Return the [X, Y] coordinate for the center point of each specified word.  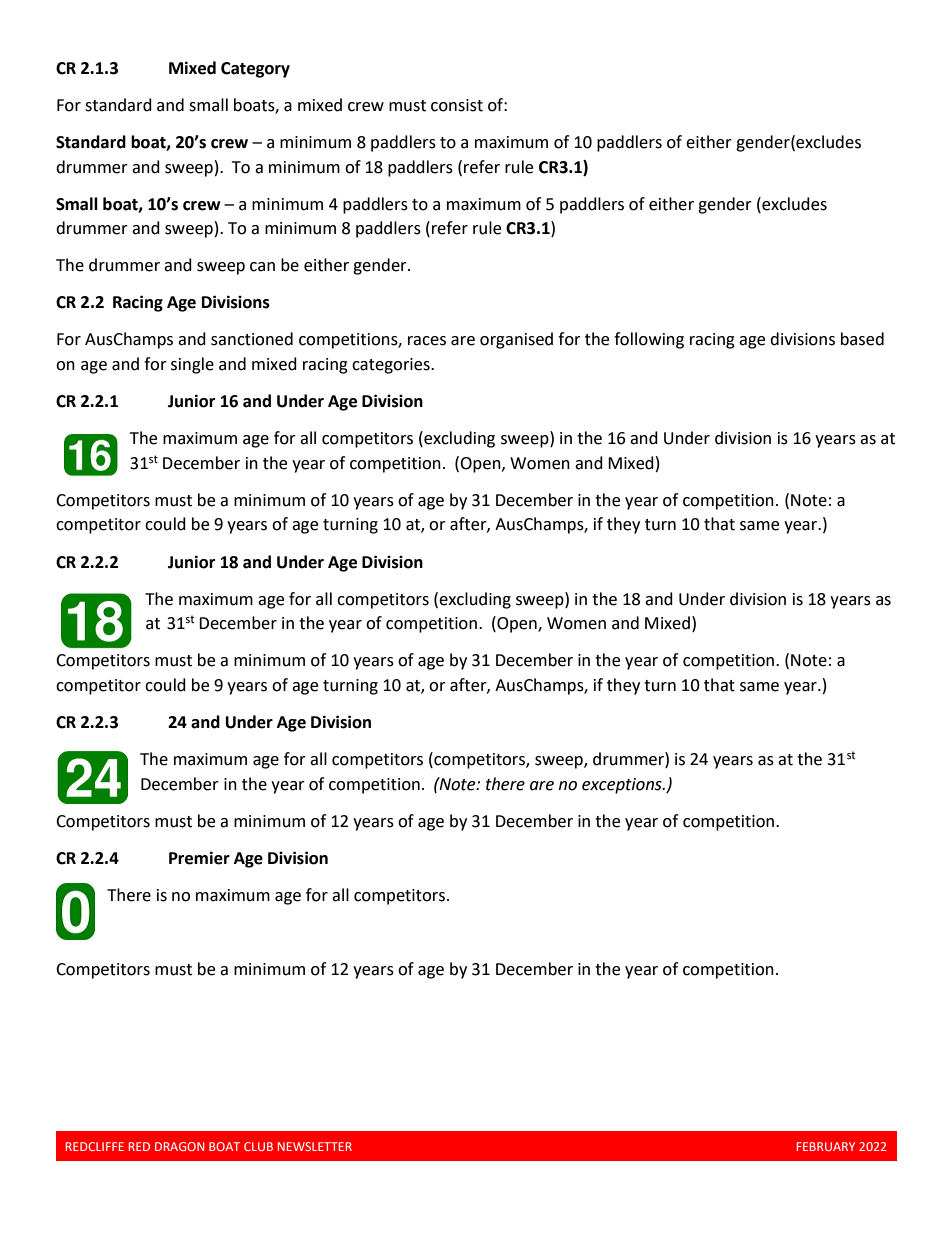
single [192, 365]
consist [457, 105]
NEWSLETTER [315, 1146]
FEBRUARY [826, 1146]
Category [255, 70]
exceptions [623, 786]
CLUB [258, 1146]
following [649, 340]
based [862, 339]
